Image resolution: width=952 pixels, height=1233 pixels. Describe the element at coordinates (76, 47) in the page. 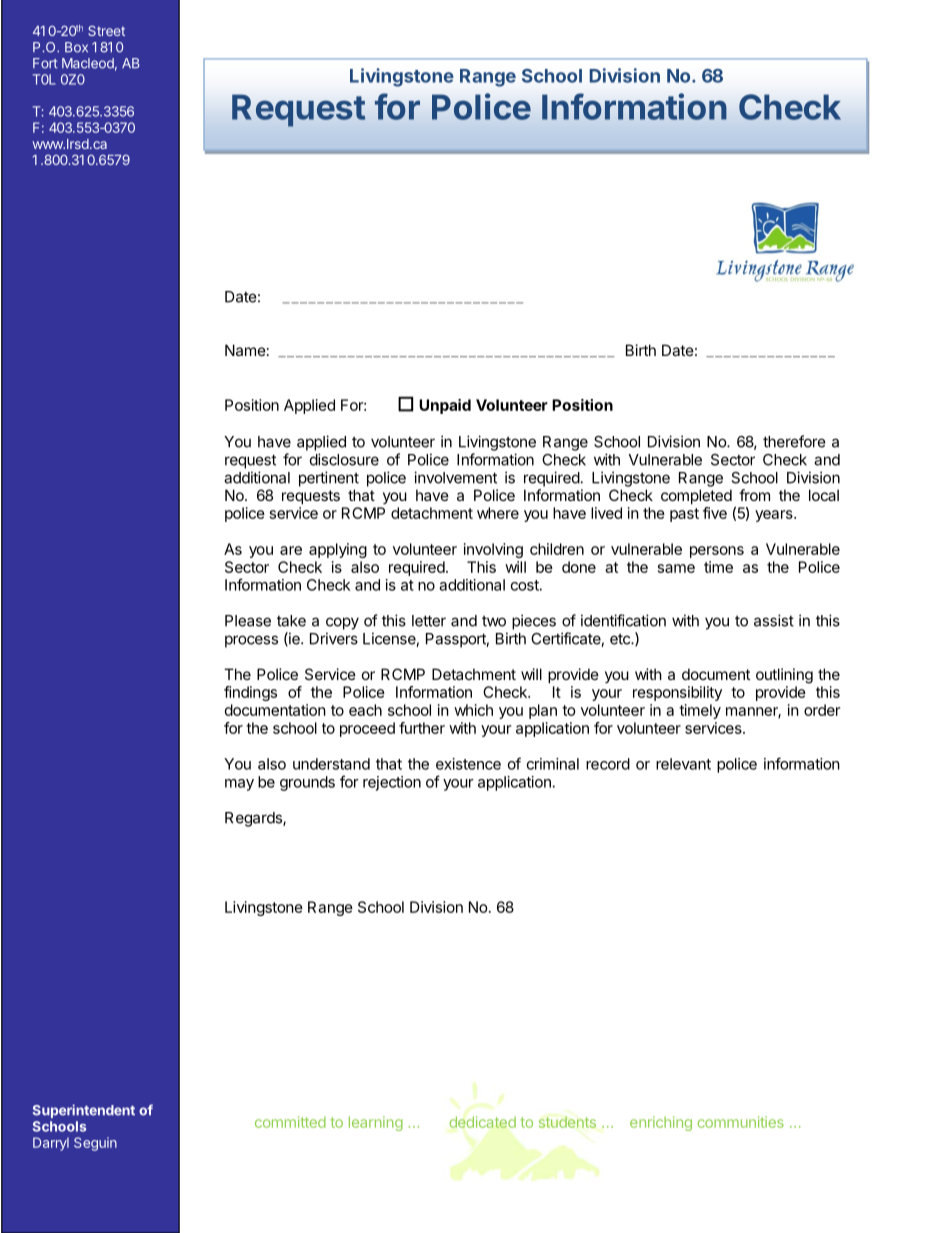

I see `Box` at that location.
